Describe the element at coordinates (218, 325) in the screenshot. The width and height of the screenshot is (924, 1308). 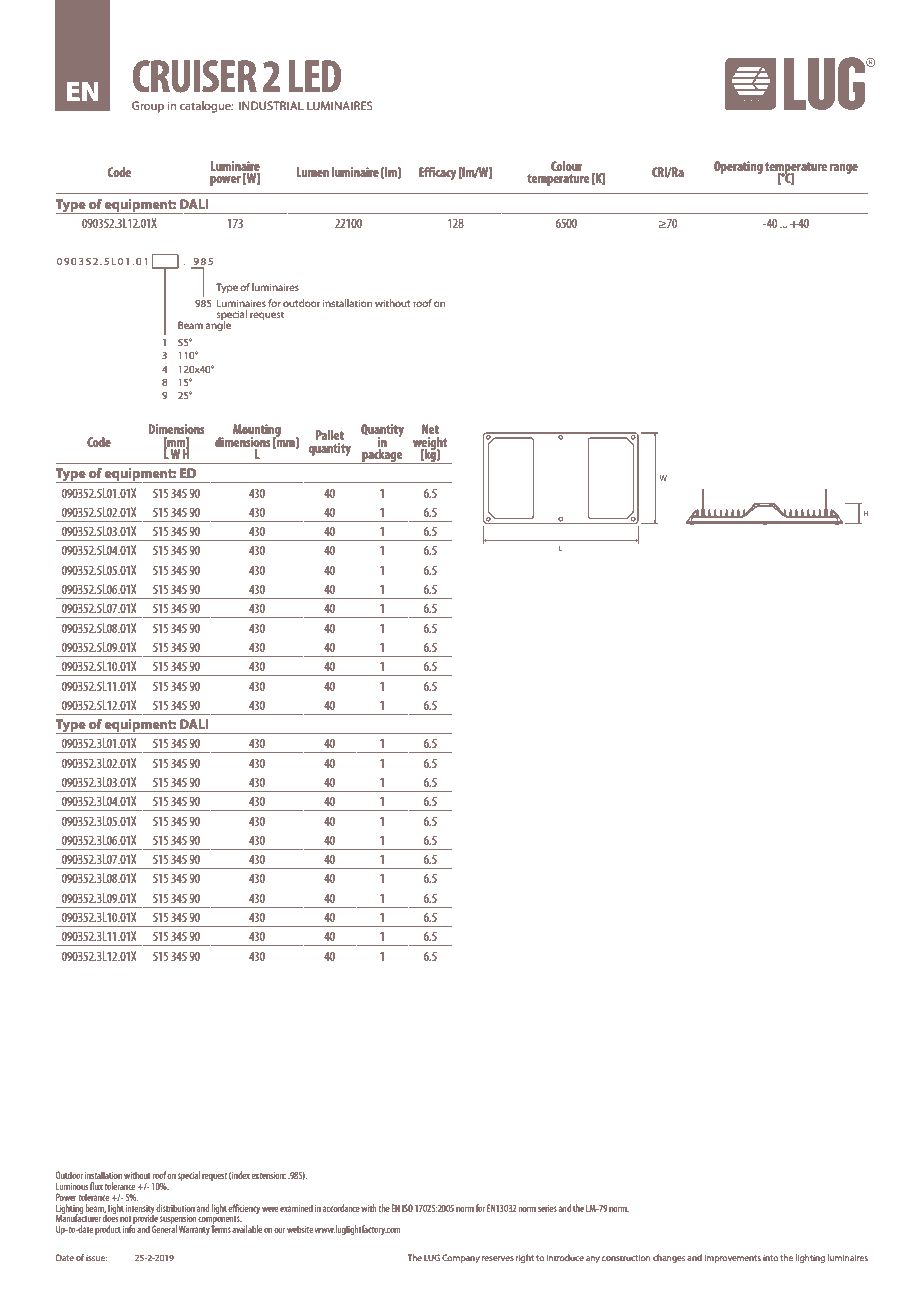
I see `angle` at that location.
